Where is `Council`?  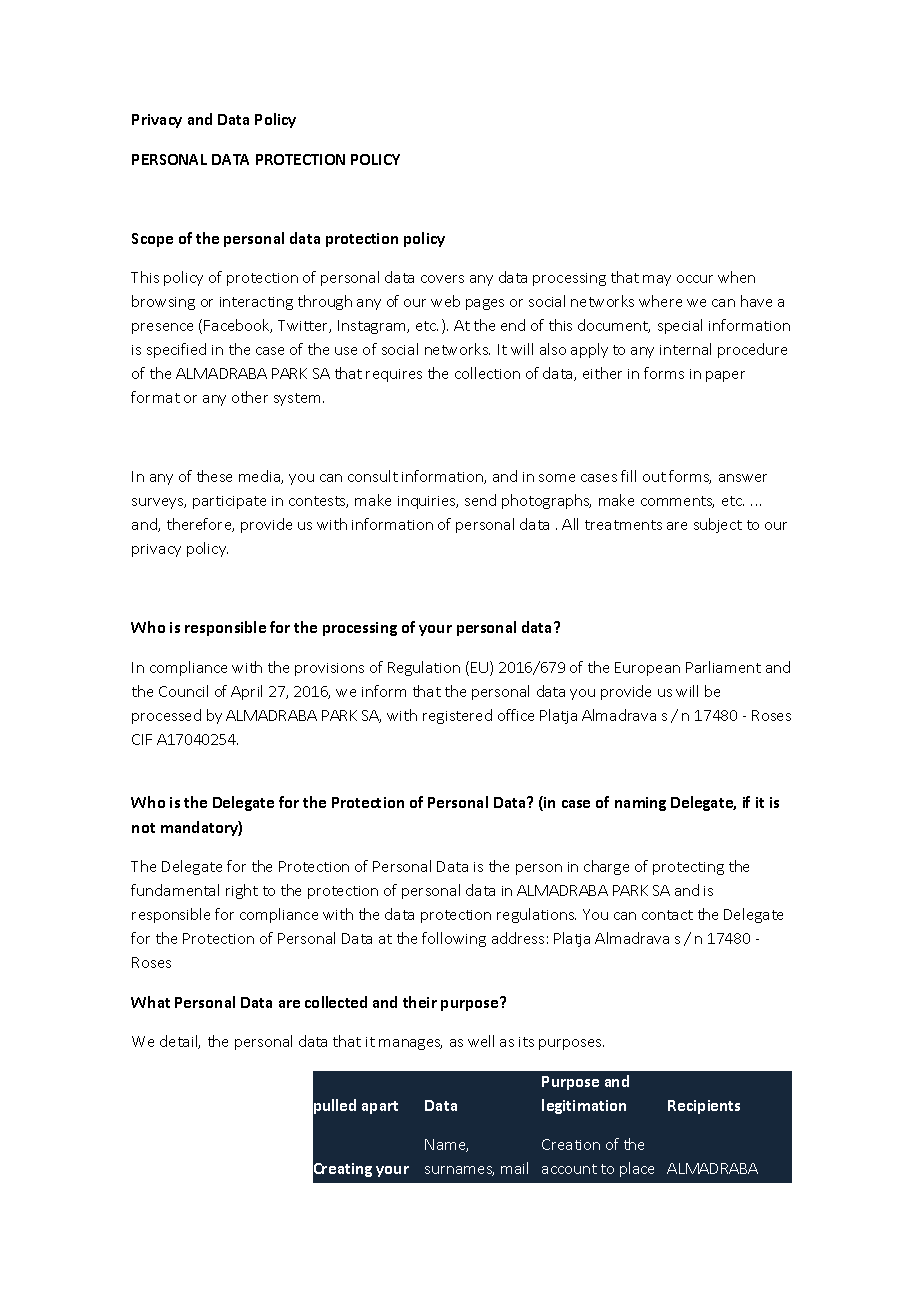
Council is located at coordinates (183, 691).
